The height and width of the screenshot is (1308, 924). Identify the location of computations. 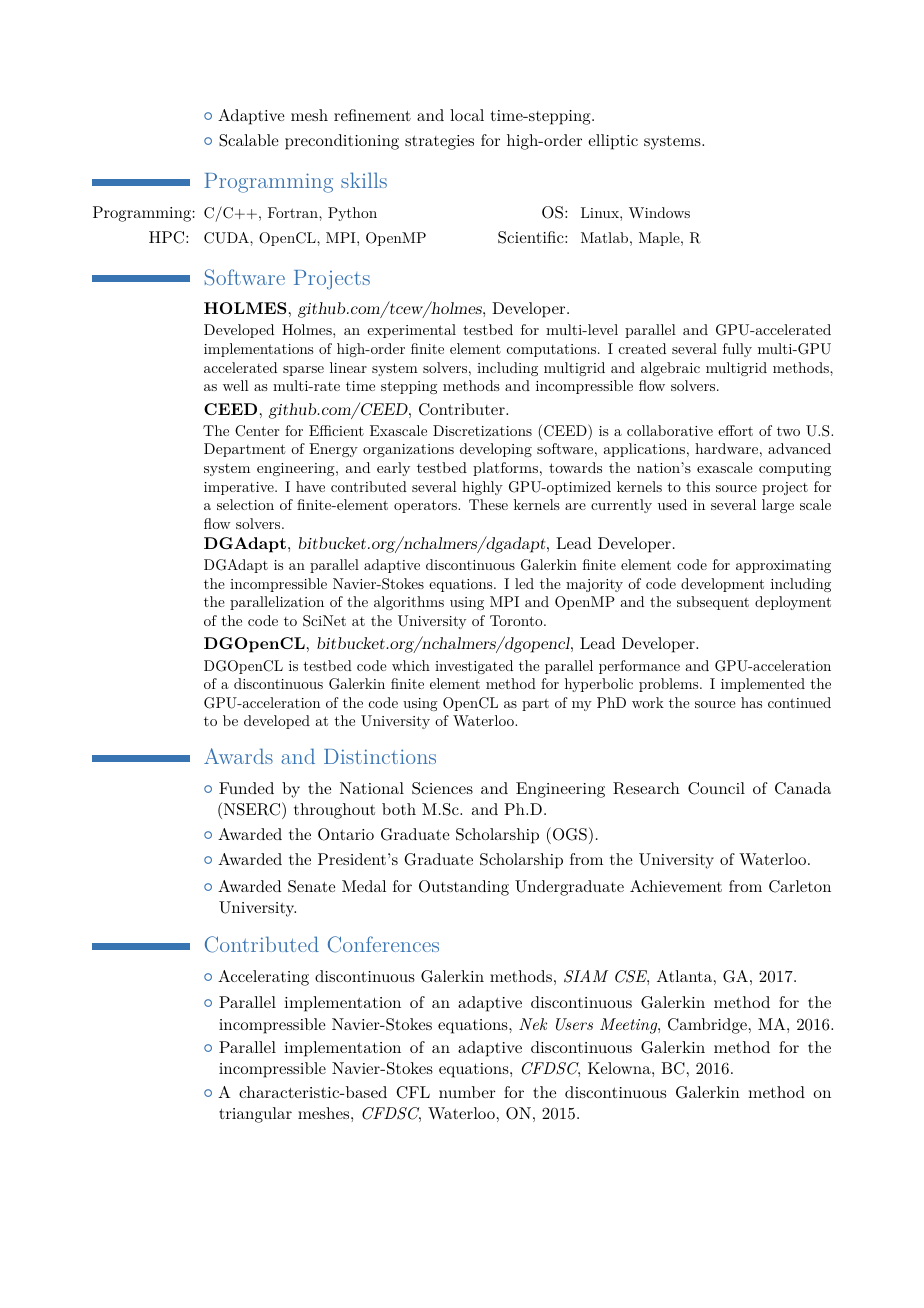
(551, 350).
